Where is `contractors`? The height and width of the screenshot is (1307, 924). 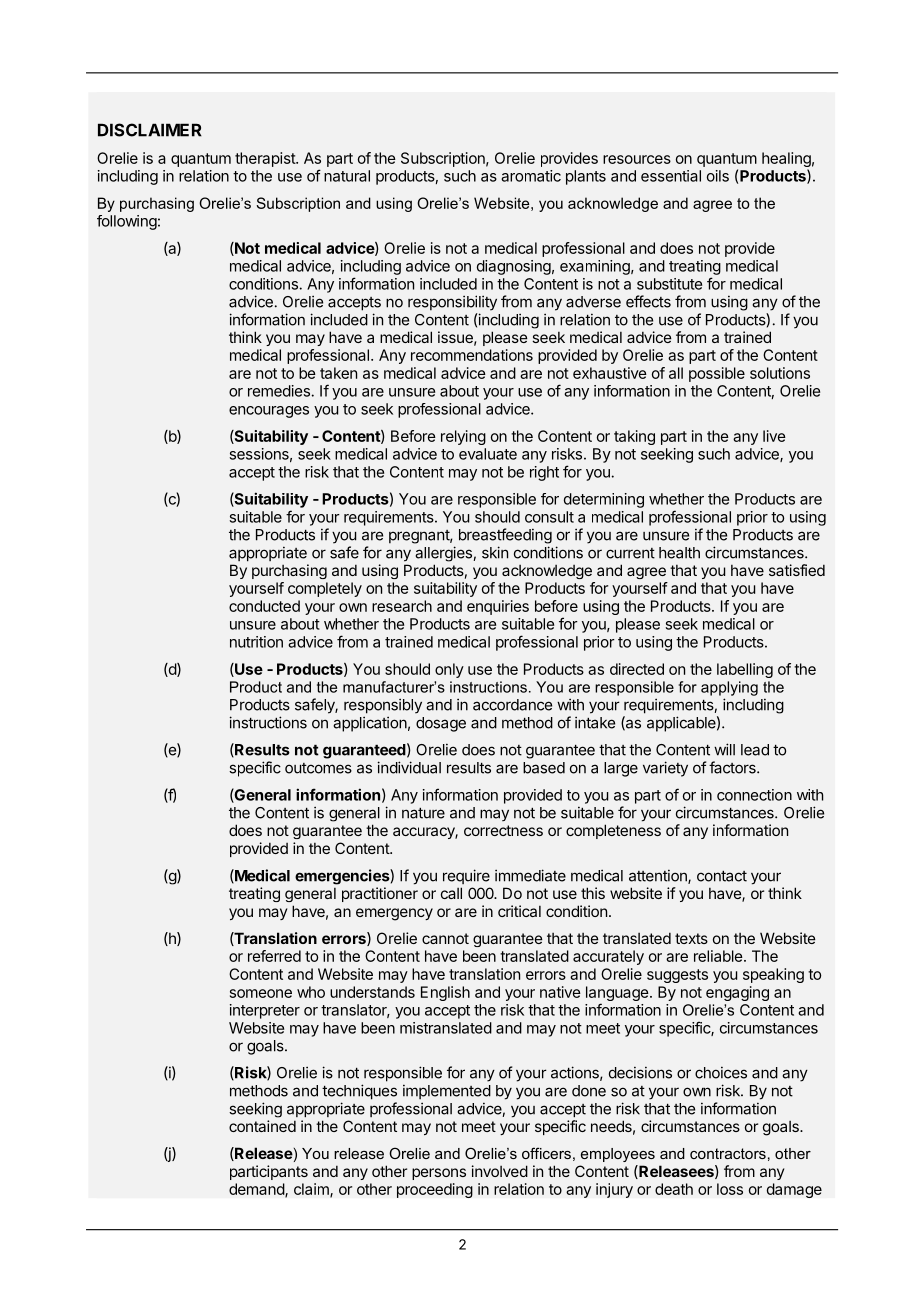
contractors is located at coordinates (728, 1153).
